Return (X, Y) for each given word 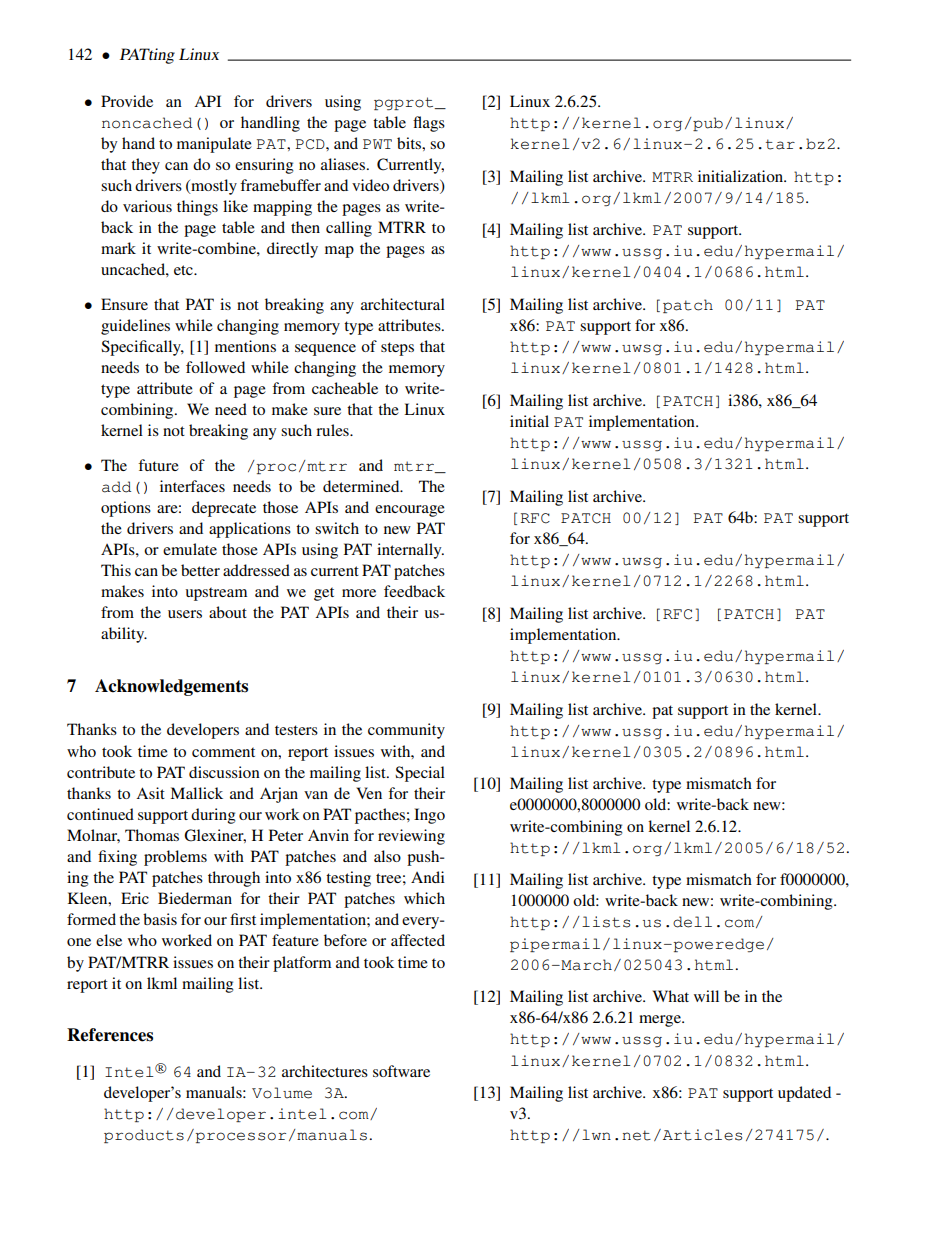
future (158, 465)
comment (223, 752)
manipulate (214, 145)
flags (429, 124)
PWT (377, 144)
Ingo (429, 816)
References (110, 1035)
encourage (410, 511)
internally (410, 551)
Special (420, 774)
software (401, 1071)
